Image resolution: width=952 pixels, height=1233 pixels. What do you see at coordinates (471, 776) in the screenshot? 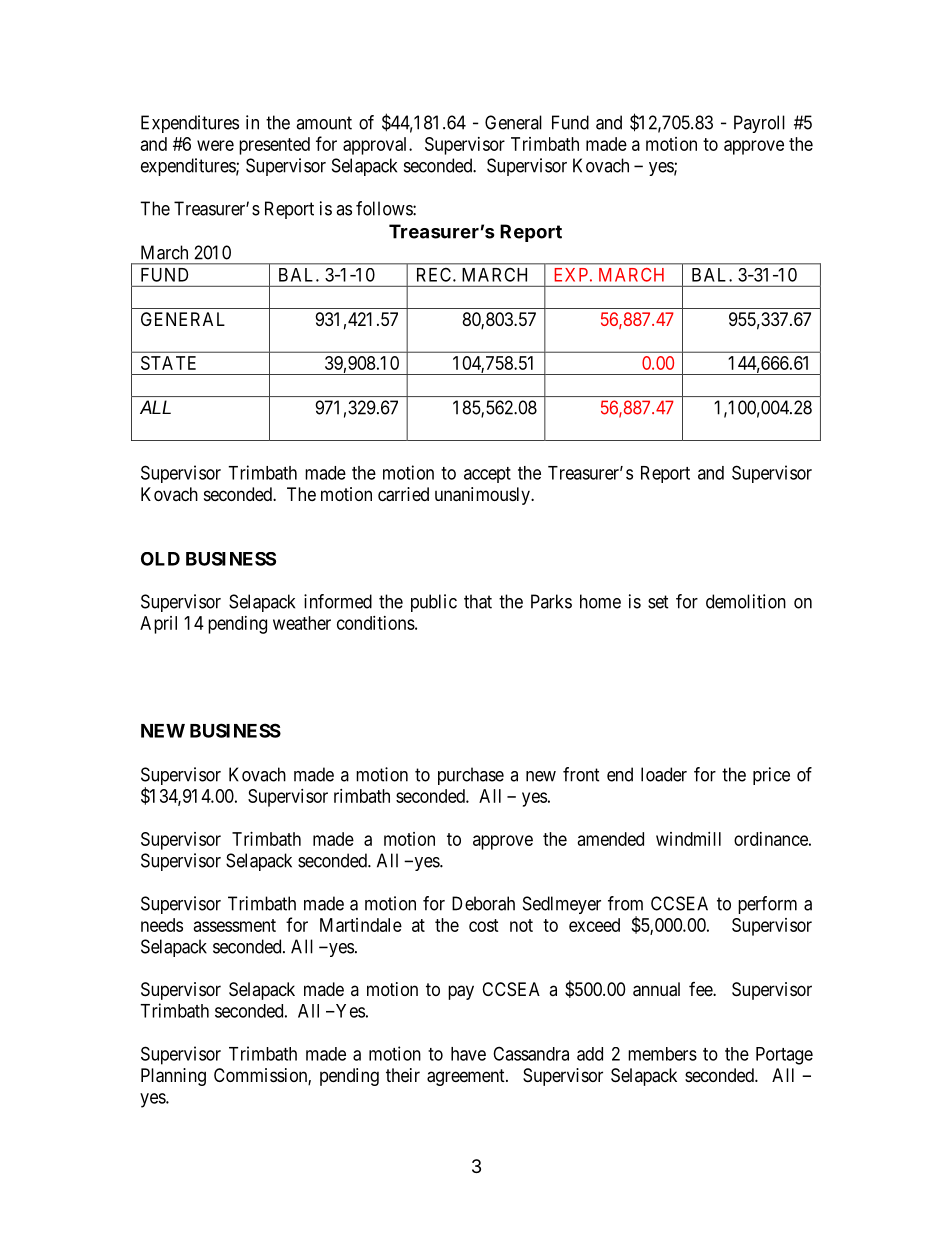
I see `purchase` at bounding box center [471, 776].
